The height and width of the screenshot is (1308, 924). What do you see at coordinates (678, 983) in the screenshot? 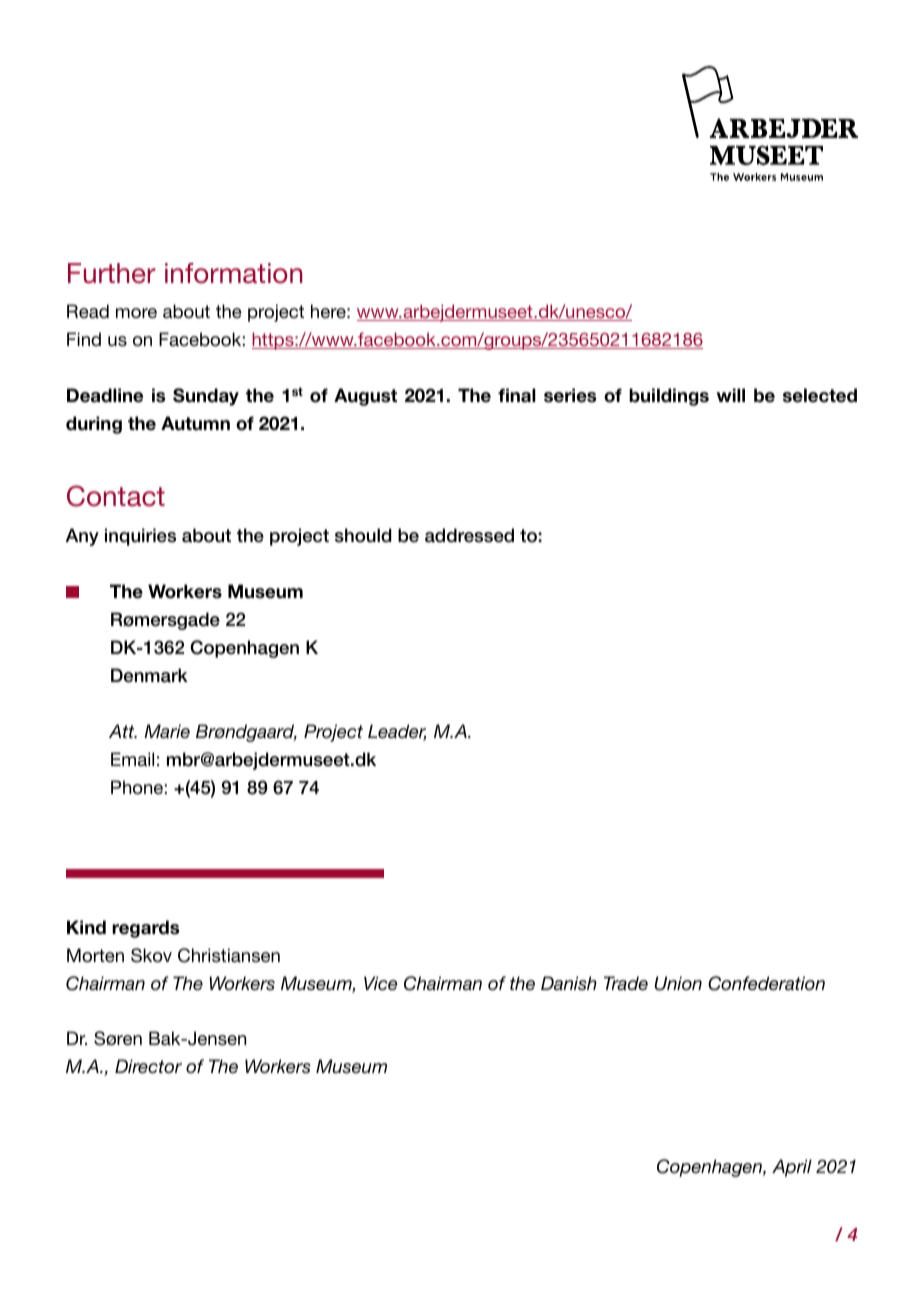
I see `Union` at bounding box center [678, 983].
